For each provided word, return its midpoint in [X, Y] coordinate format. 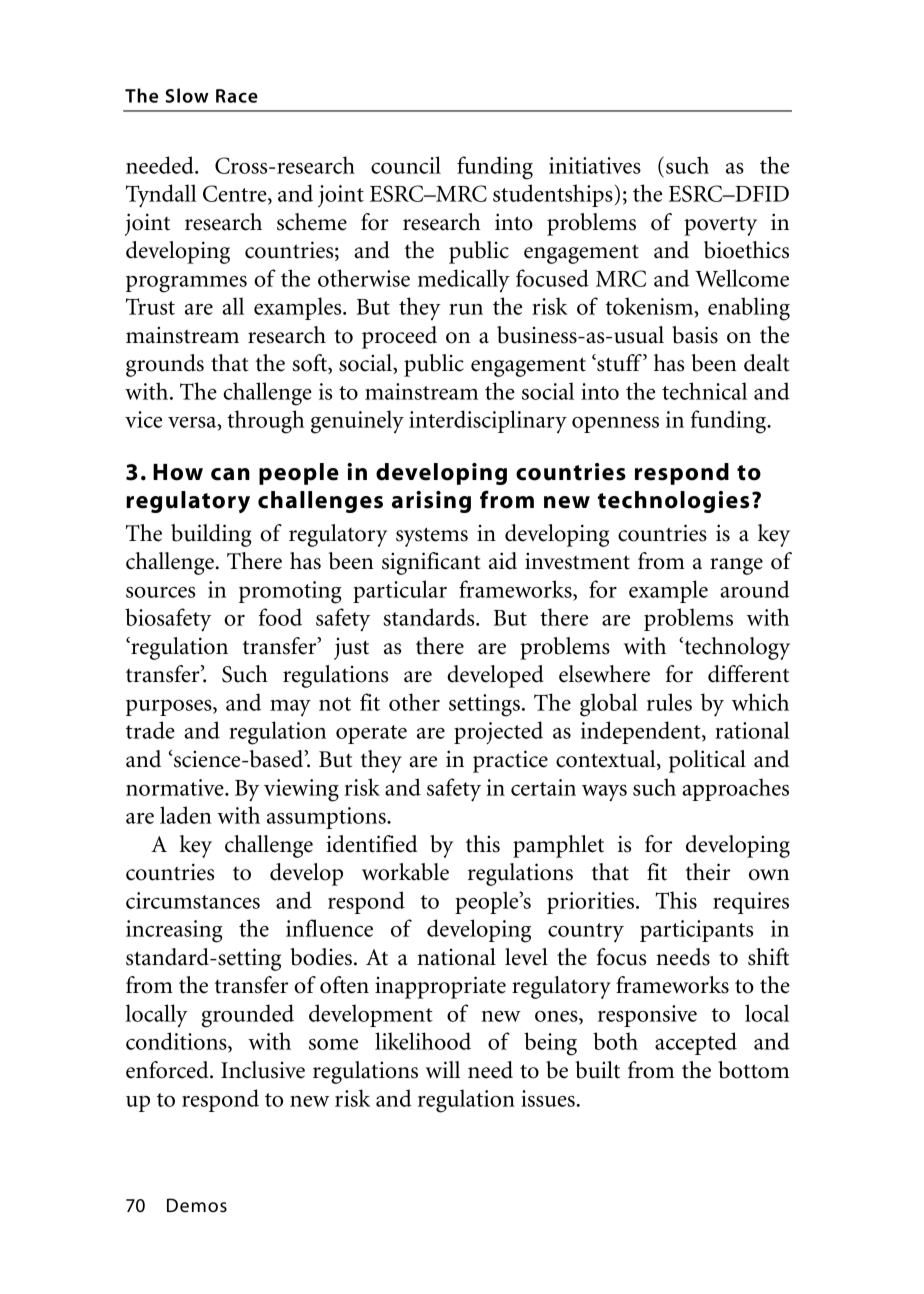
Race [237, 96]
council [406, 165]
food [280, 617]
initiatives [595, 165]
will [443, 1069]
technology [736, 648]
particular [400, 591]
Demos [197, 1205]
